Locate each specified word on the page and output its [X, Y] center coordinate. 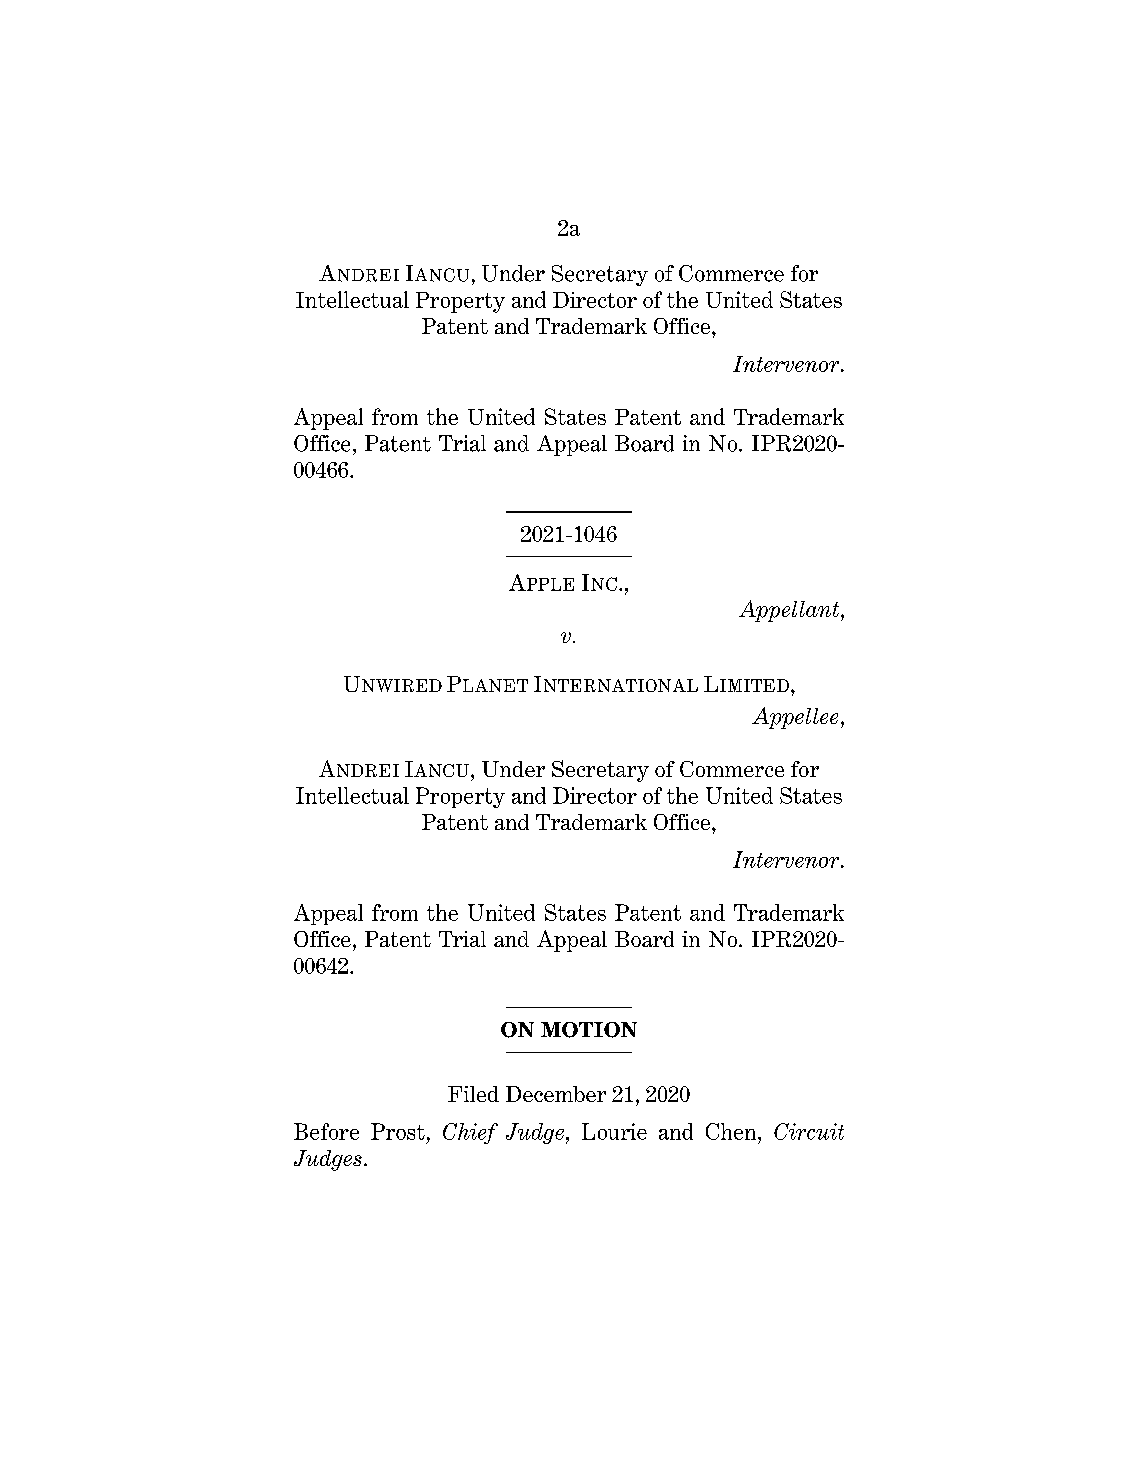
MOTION [589, 1030]
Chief [470, 1133]
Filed [473, 1094]
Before [326, 1131]
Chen [732, 1131]
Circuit [809, 1131]
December [556, 1094]
